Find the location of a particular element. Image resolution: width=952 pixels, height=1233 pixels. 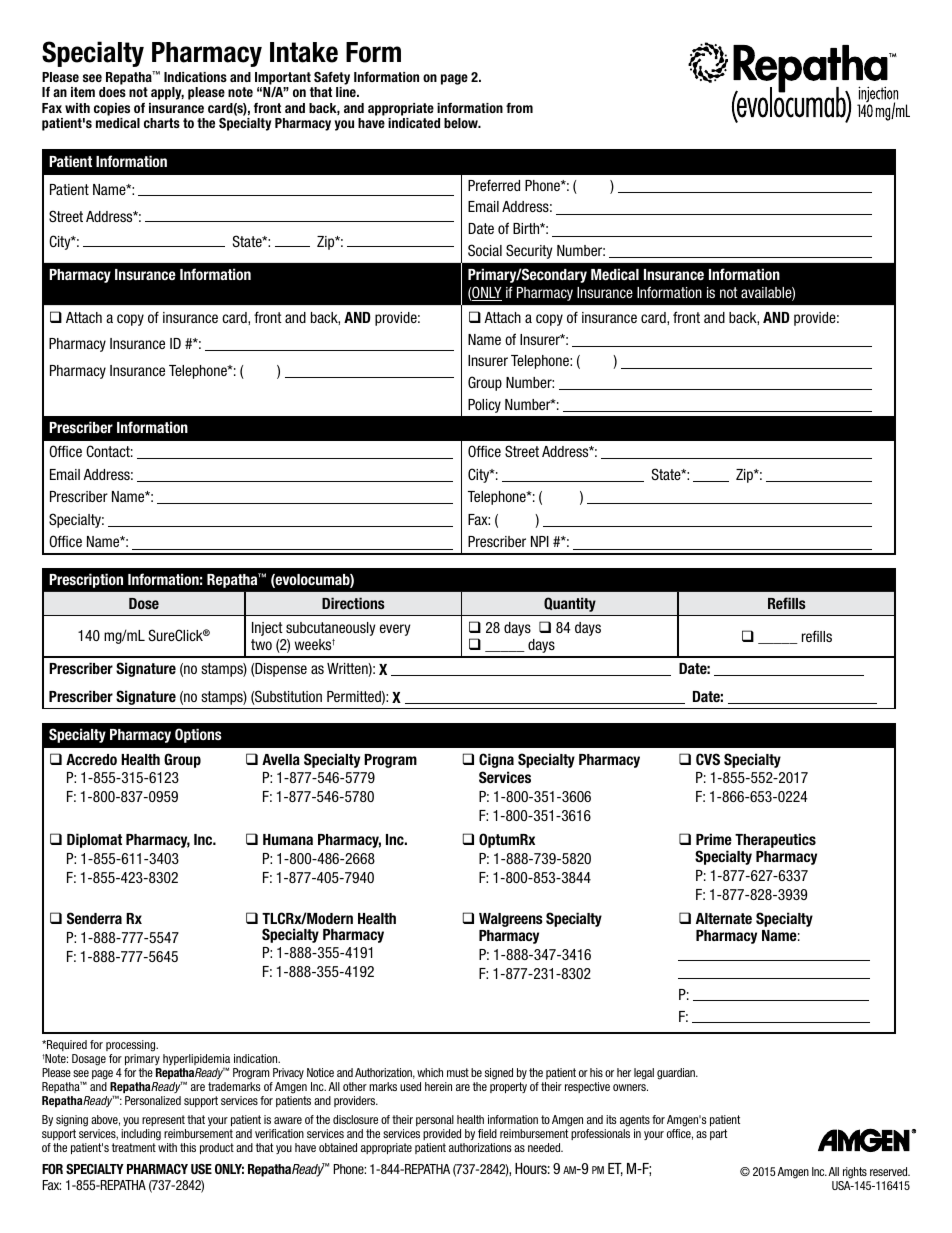

from is located at coordinates (519, 108).
